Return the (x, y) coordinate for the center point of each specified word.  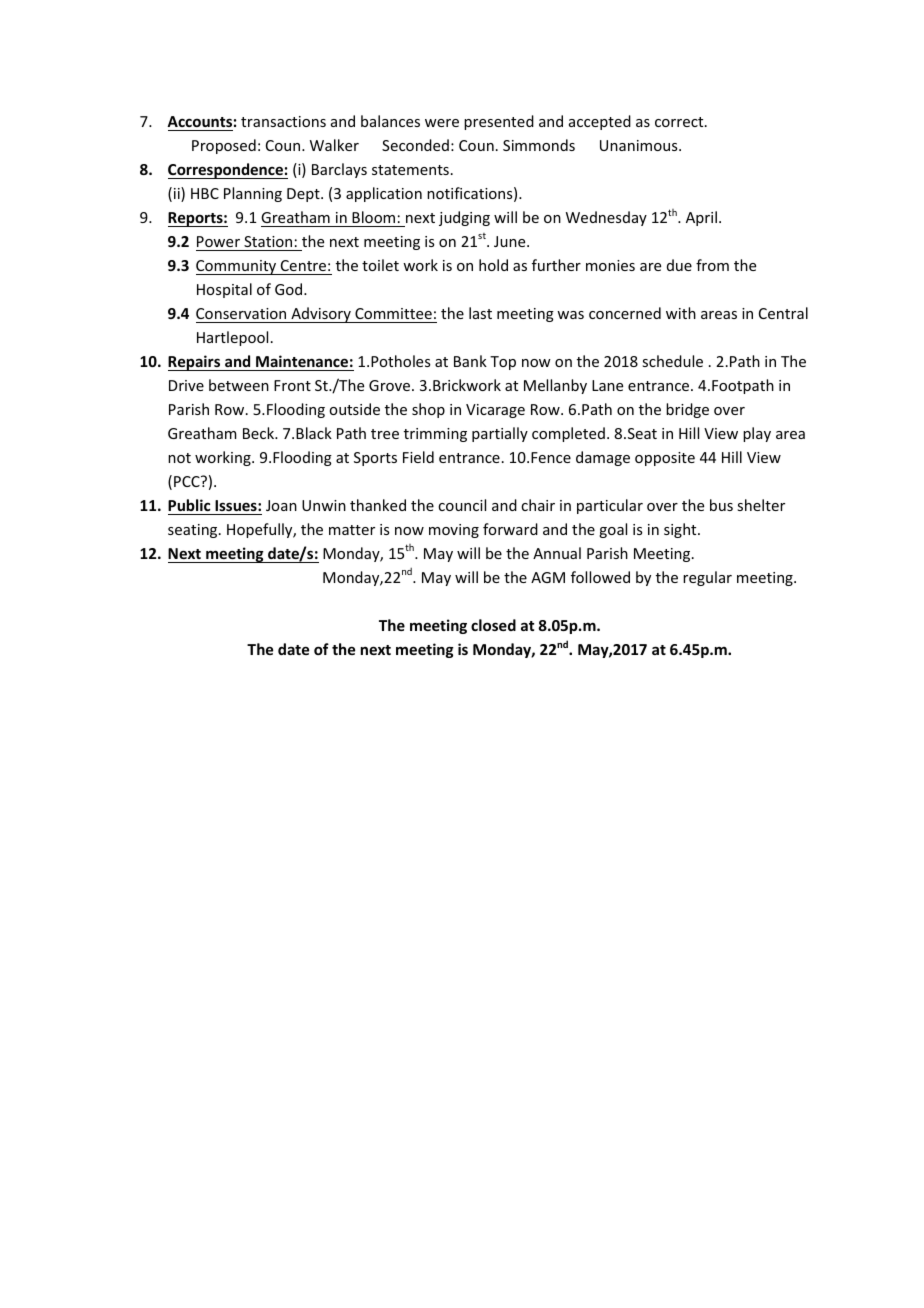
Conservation (241, 313)
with (681, 313)
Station (268, 241)
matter (352, 530)
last (480, 313)
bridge (687, 410)
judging (464, 218)
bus (721, 505)
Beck (259, 433)
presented (499, 122)
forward (510, 529)
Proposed (224, 146)
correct (680, 122)
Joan (281, 505)
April (701, 218)
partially (500, 434)
